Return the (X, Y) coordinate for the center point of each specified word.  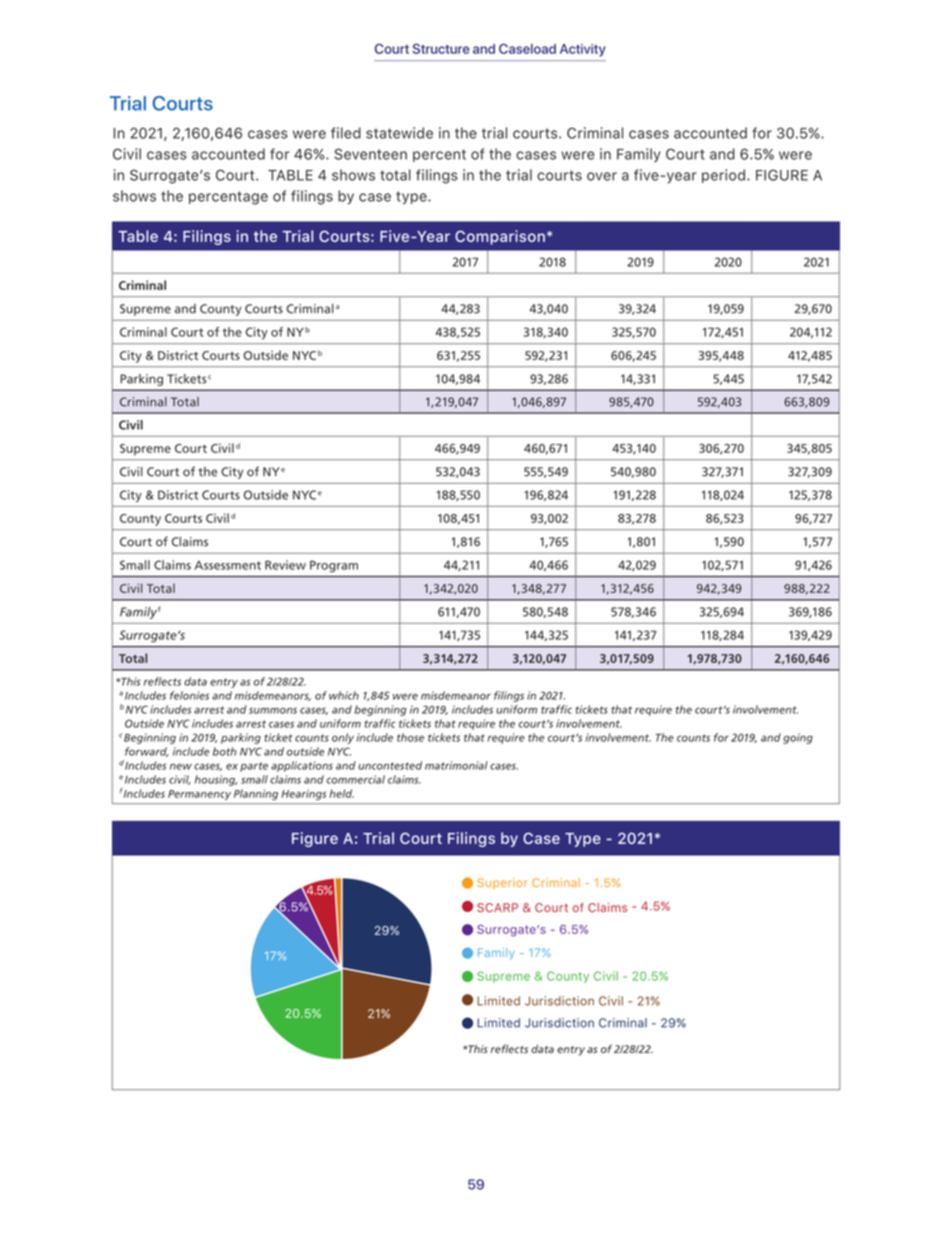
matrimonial (456, 765)
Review (285, 565)
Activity (583, 50)
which (344, 695)
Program (334, 567)
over (602, 176)
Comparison (500, 237)
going (798, 738)
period (723, 176)
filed (346, 133)
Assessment (228, 565)
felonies (189, 695)
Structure (441, 48)
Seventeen (371, 154)
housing (216, 780)
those (410, 737)
